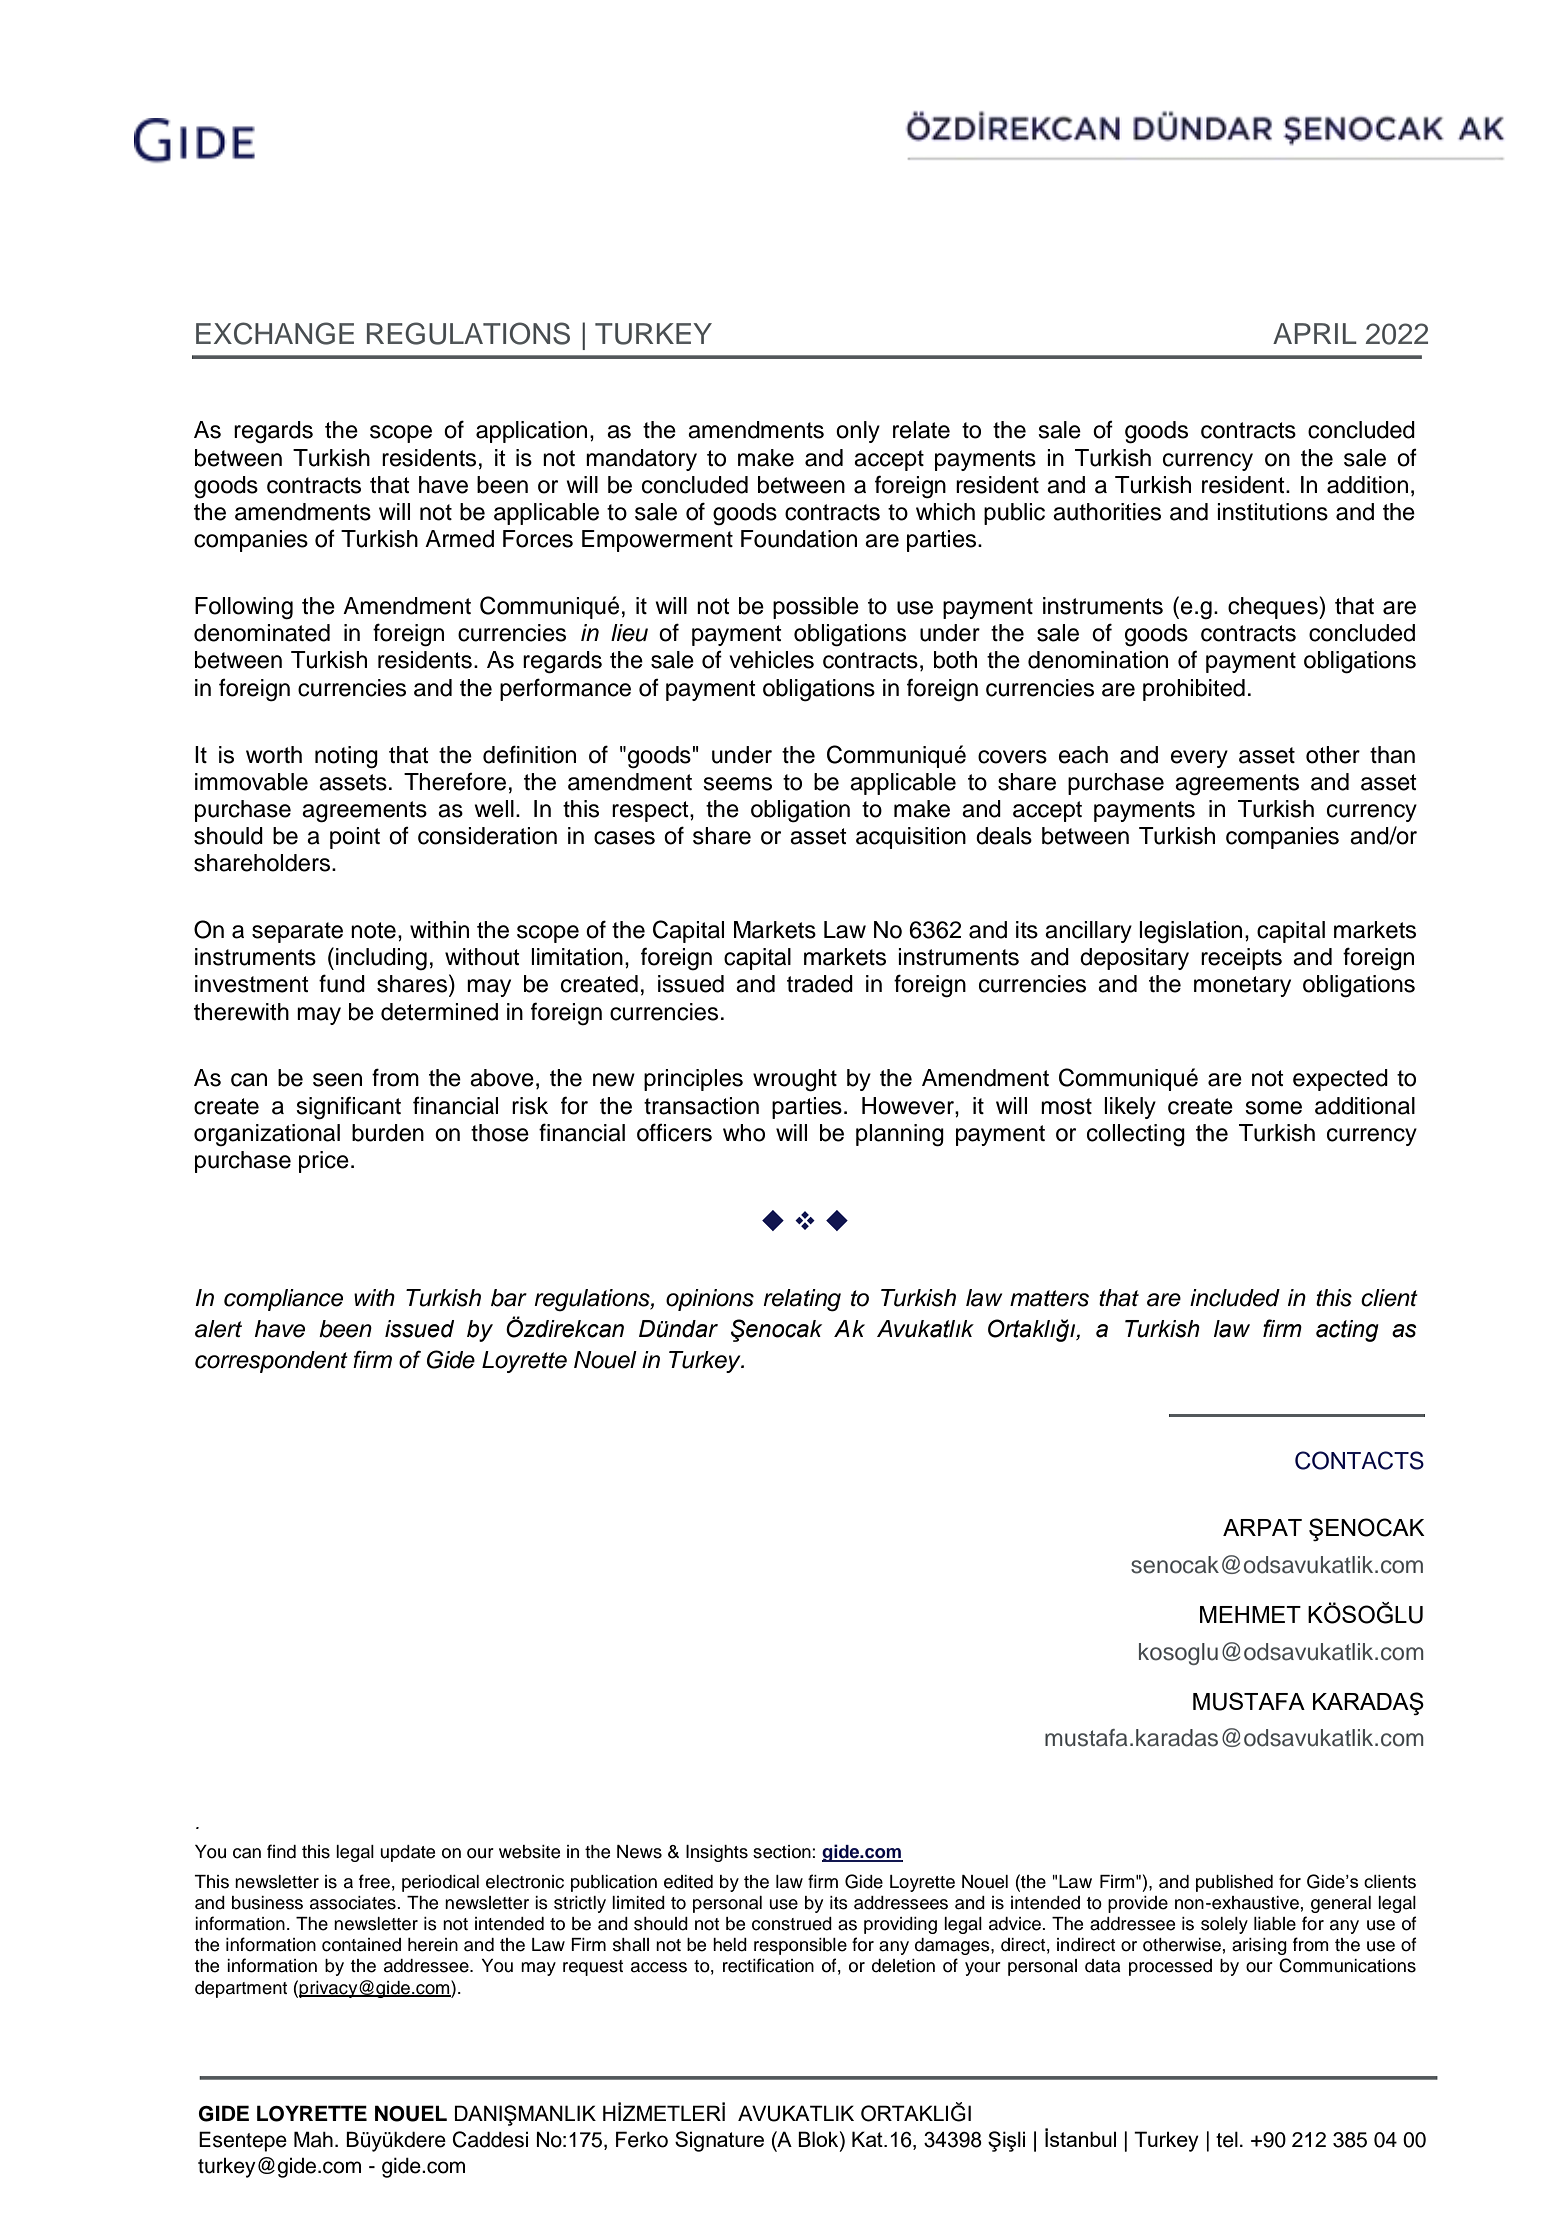 The width and height of the document is (1566, 2215). What do you see at coordinates (1315, 333) in the document?
I see `APRIL` at bounding box center [1315, 333].
